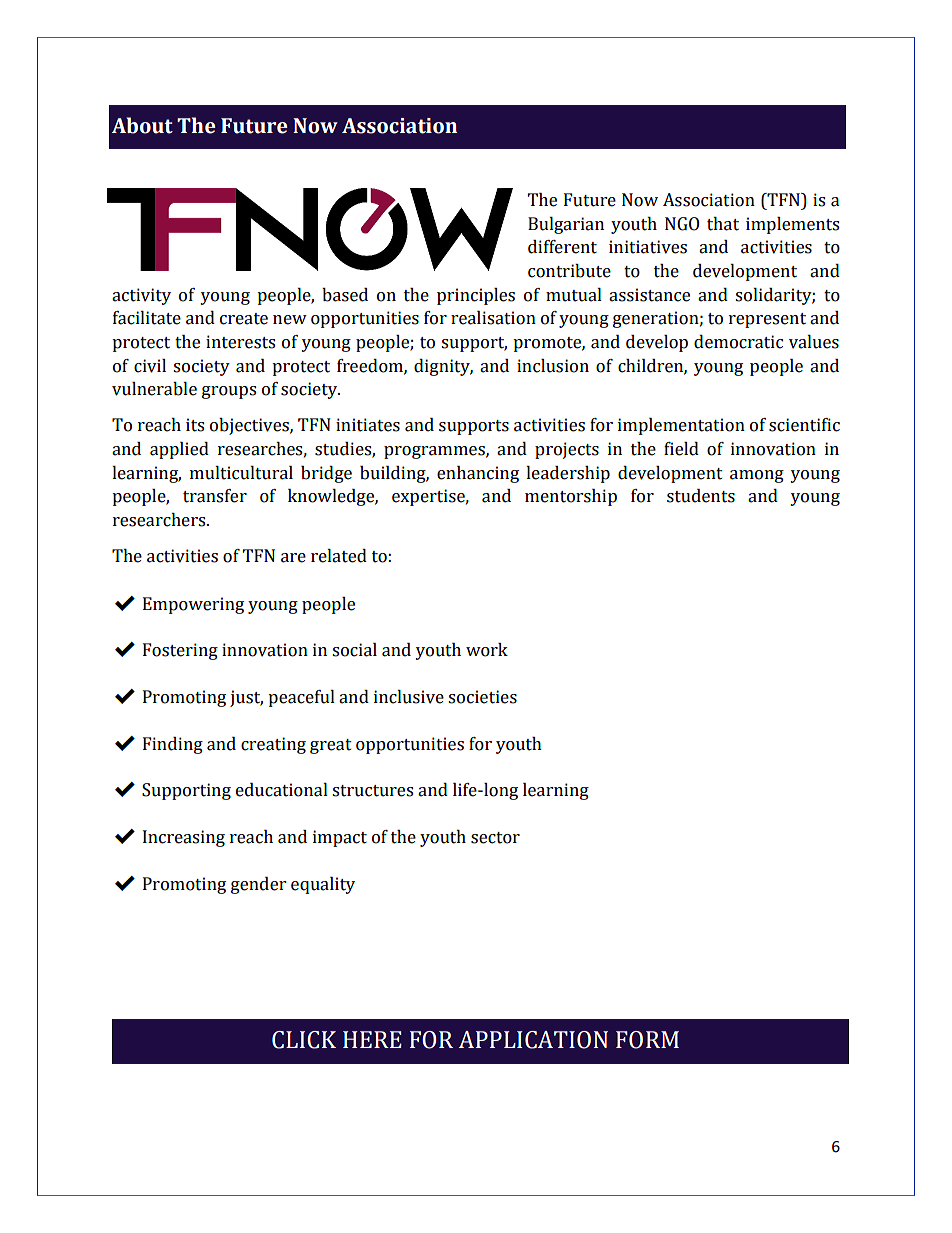  I want to click on that, so click(723, 224).
